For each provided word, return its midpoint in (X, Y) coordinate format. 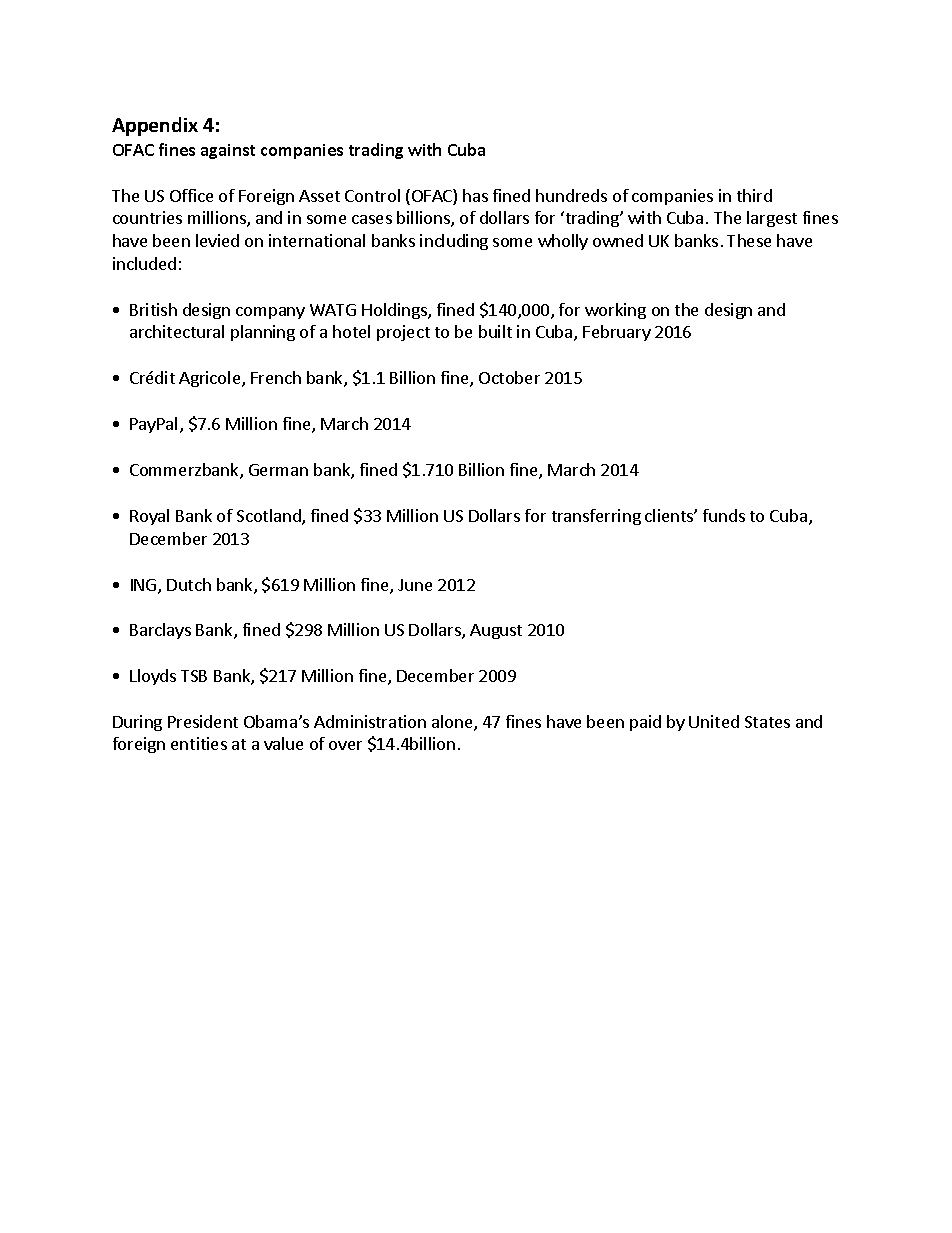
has (475, 195)
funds (724, 515)
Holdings (395, 311)
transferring (596, 517)
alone (453, 723)
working (615, 311)
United (714, 721)
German (278, 470)
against (228, 151)
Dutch (189, 584)
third (754, 195)
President (203, 721)
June (415, 585)
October (509, 377)
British (153, 309)
